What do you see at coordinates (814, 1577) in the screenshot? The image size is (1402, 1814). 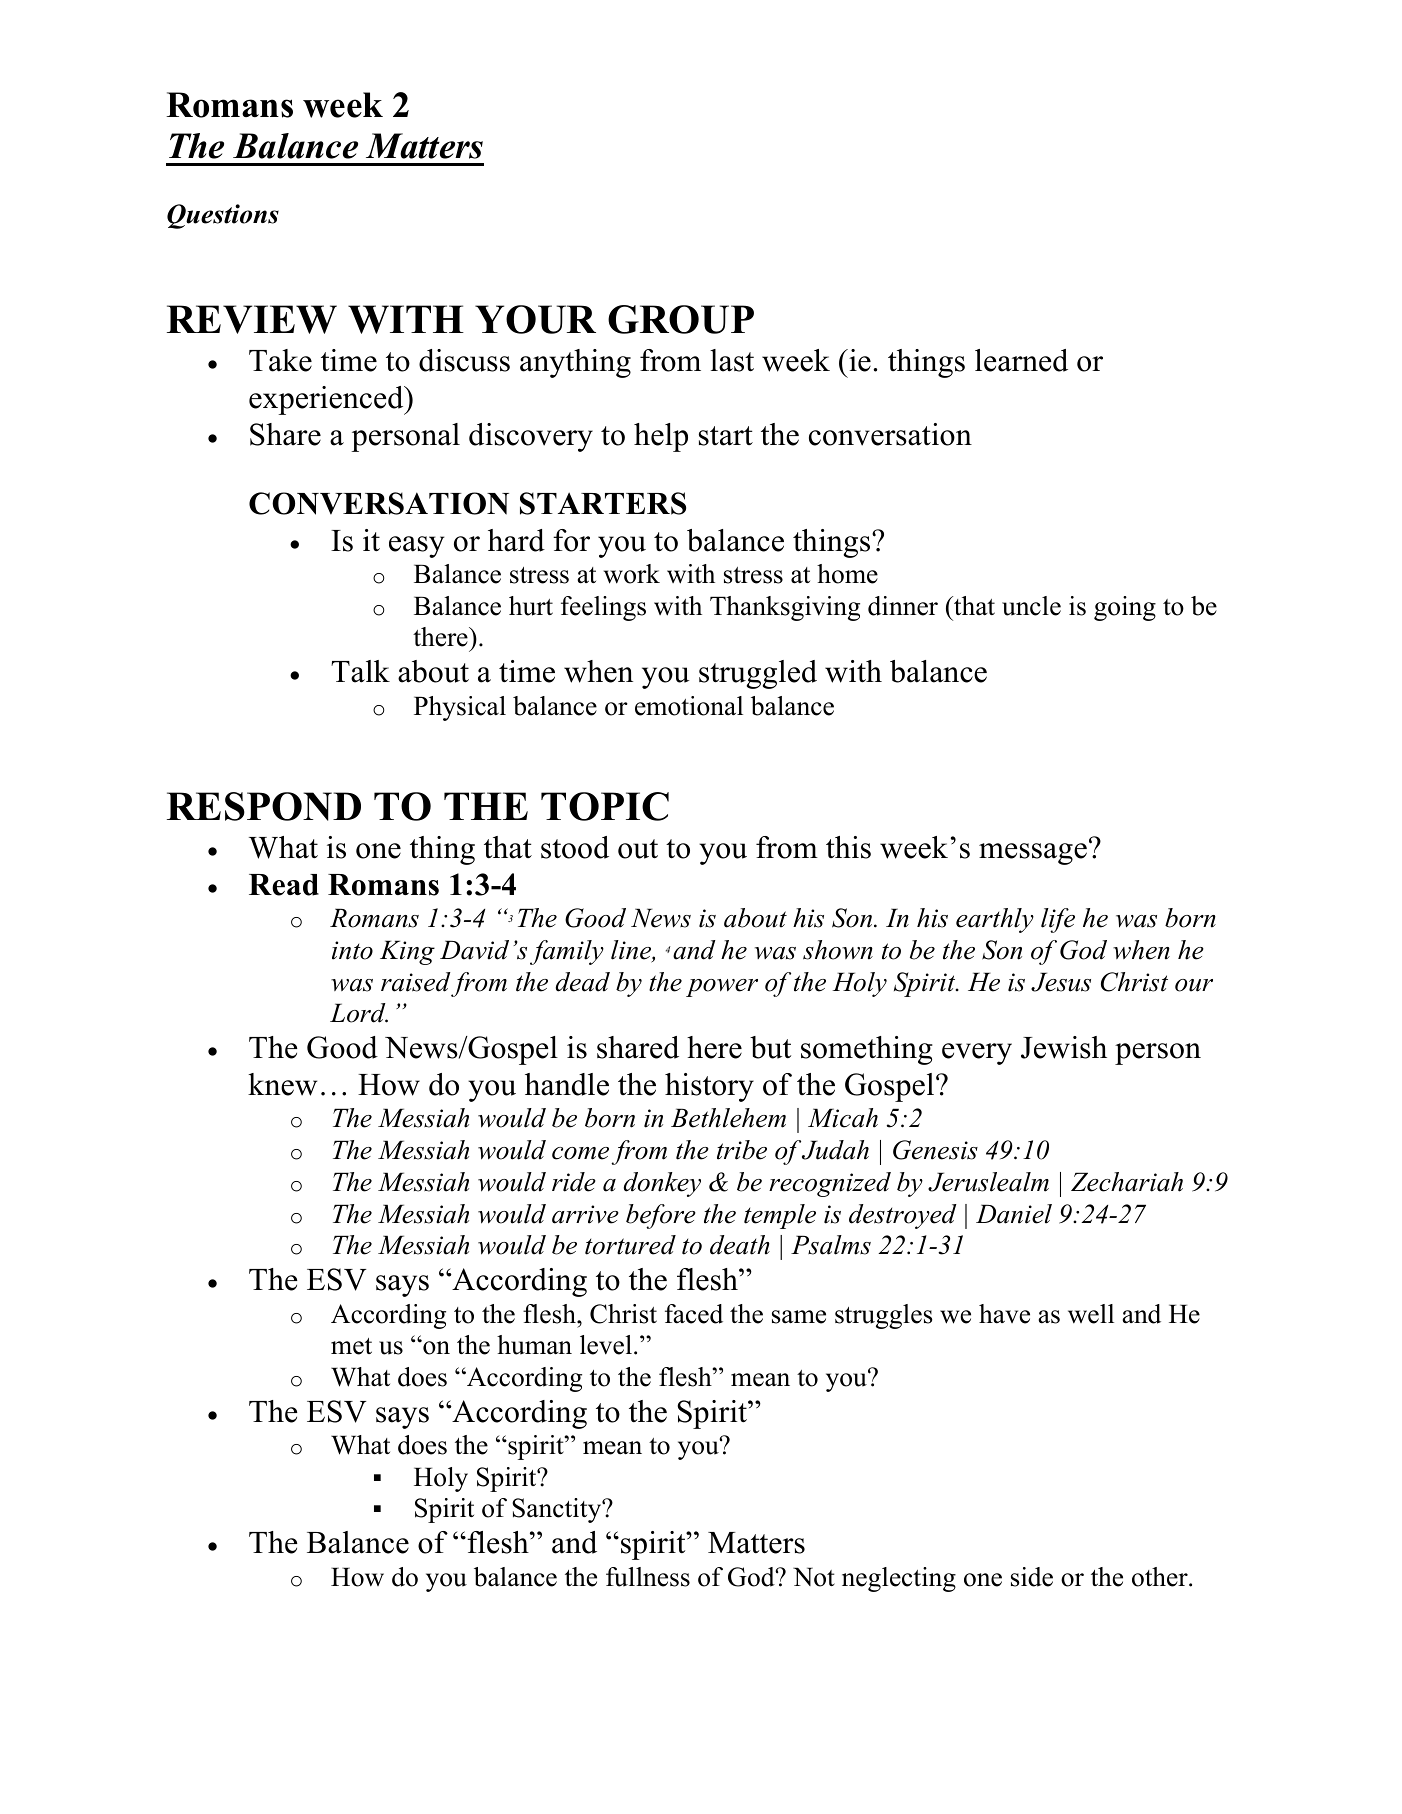 I see `Not` at bounding box center [814, 1577].
